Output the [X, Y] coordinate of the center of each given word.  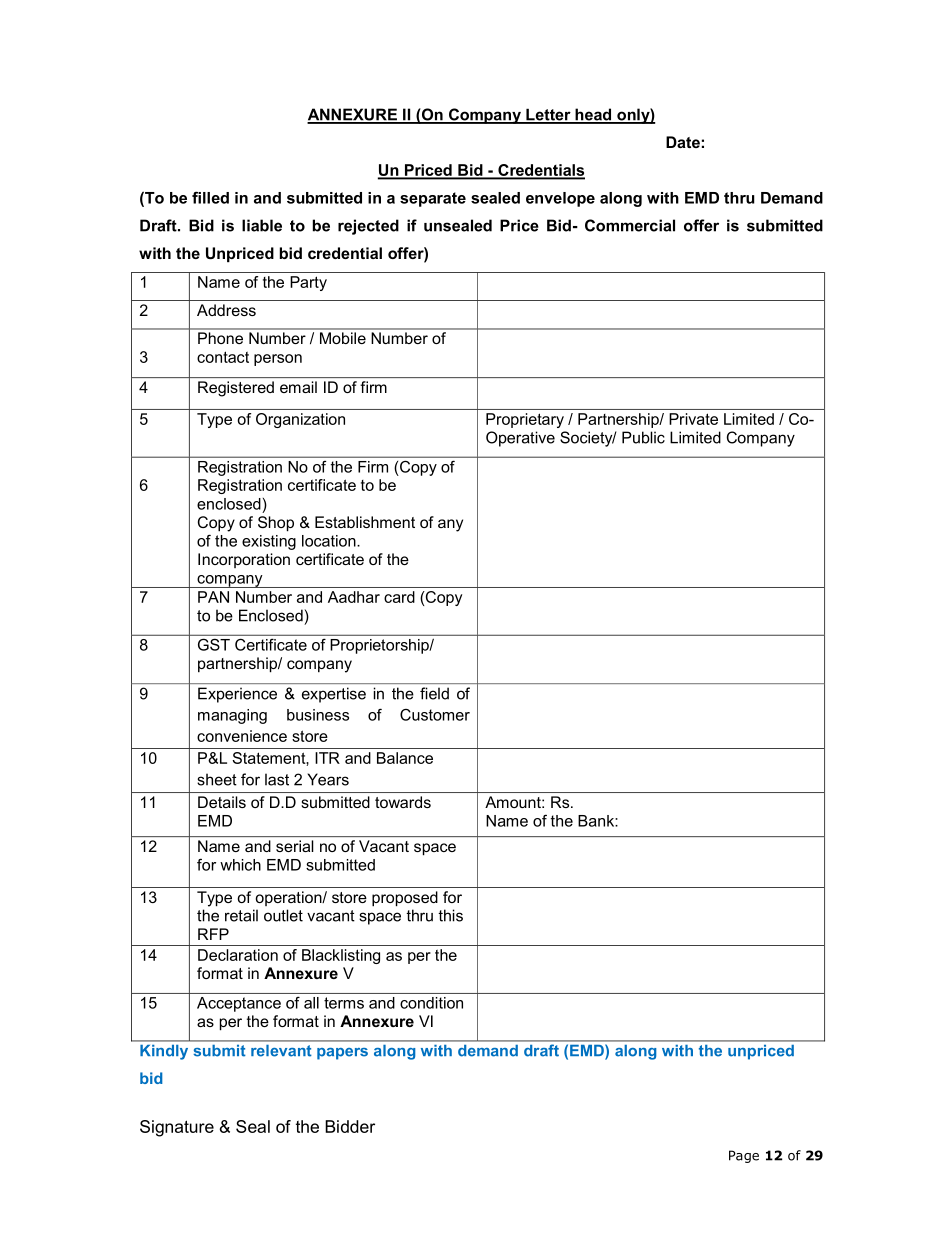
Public [643, 437]
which [240, 865]
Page [744, 1156]
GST [214, 645]
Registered [236, 389]
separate [433, 199]
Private [693, 419]
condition [431, 1003]
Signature [177, 1128]
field [434, 693]
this [450, 915]
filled [210, 197]
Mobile [343, 338]
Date [683, 142]
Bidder [350, 1126]
